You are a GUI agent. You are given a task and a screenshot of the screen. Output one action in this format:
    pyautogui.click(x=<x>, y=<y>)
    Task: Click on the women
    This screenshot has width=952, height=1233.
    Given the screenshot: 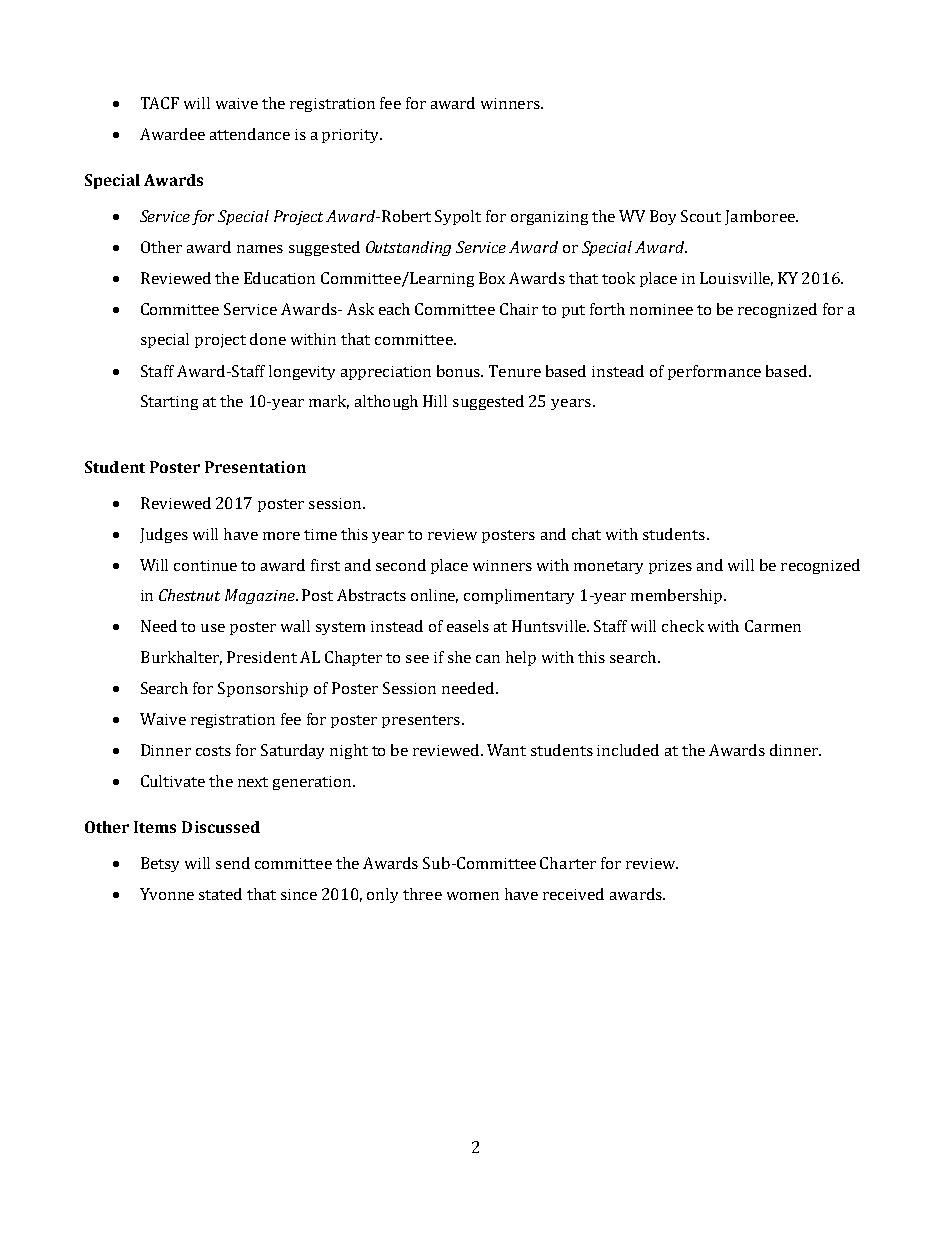 What is the action you would take?
    pyautogui.click(x=473, y=896)
